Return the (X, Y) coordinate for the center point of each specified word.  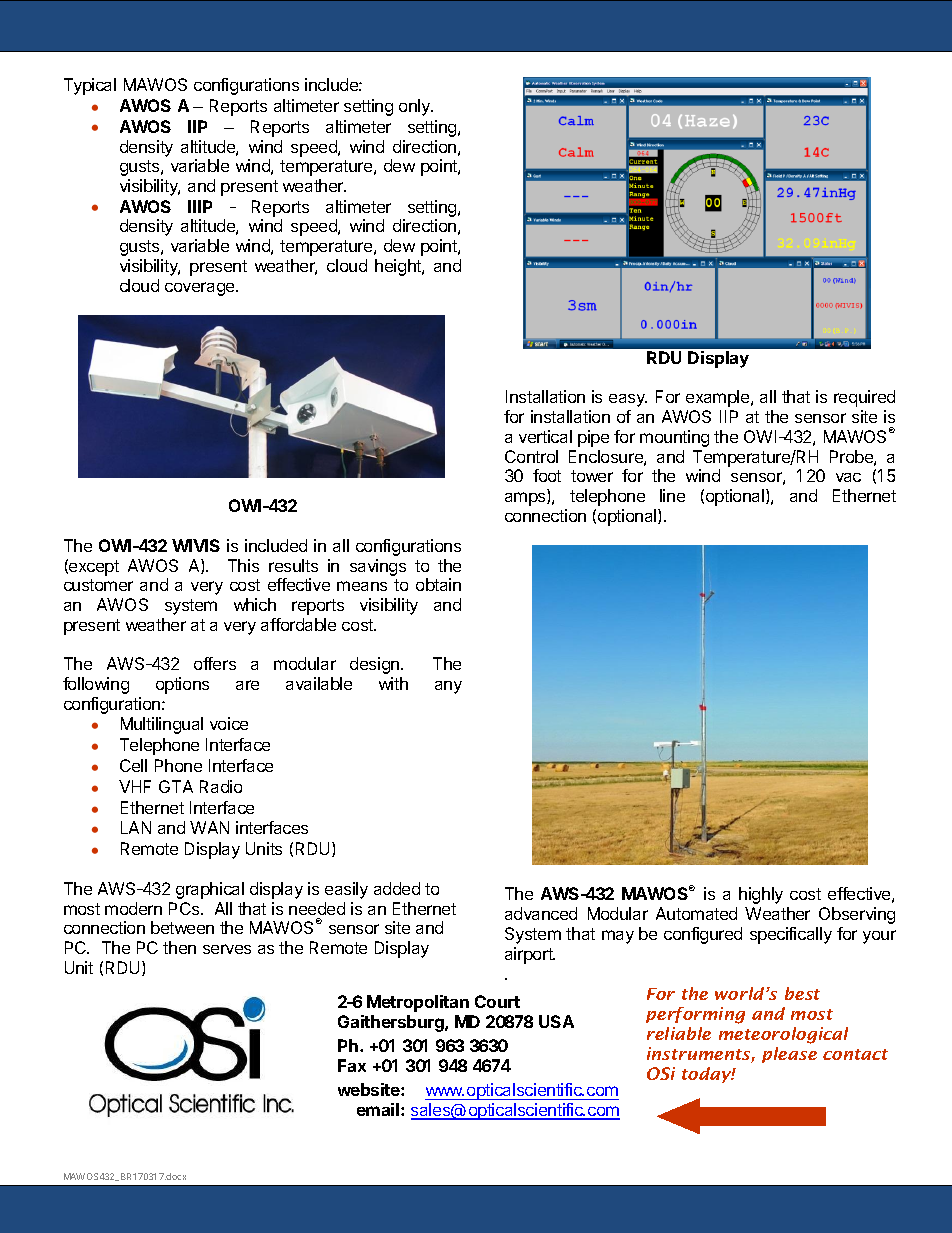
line (672, 495)
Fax (352, 1065)
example (719, 398)
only (415, 107)
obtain (438, 584)
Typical (90, 86)
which (255, 604)
